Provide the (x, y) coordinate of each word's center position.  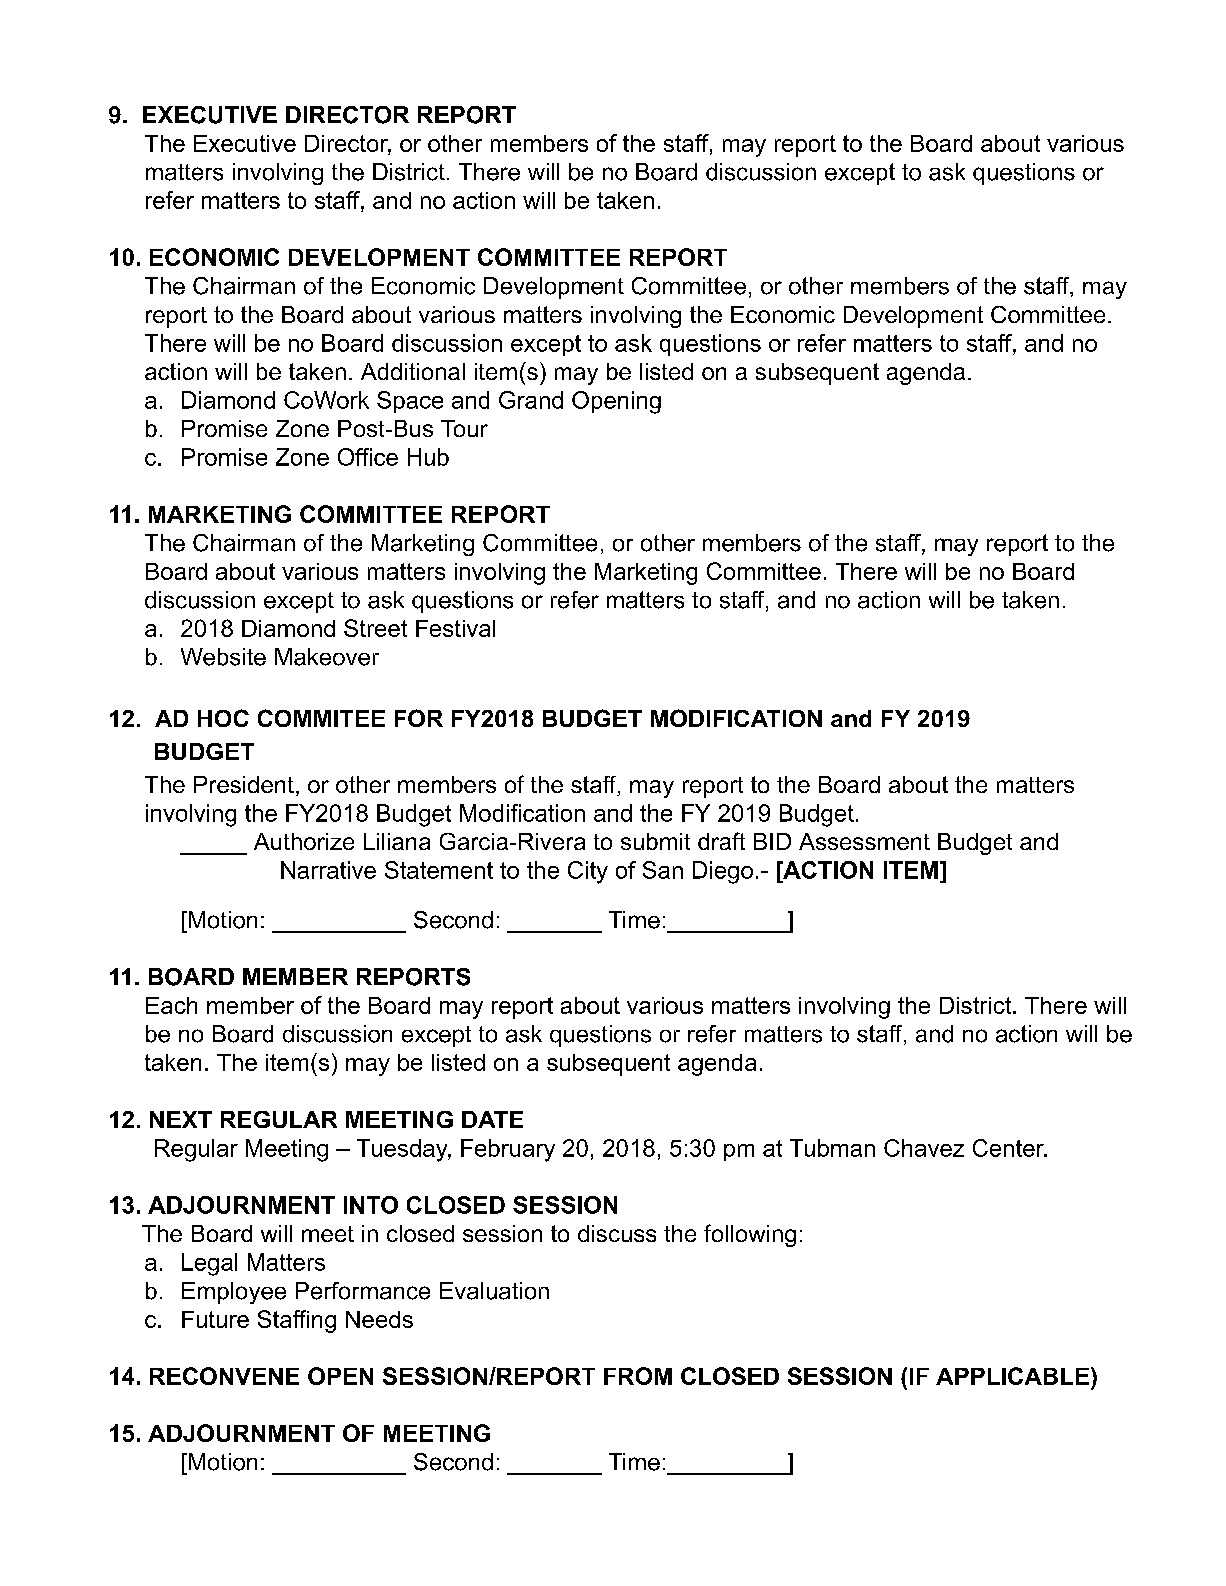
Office (368, 457)
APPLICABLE (1012, 1376)
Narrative (328, 870)
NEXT (181, 1119)
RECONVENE (224, 1376)
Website (223, 657)
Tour (464, 428)
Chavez (924, 1148)
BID (772, 841)
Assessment (864, 841)
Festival (455, 628)
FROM (638, 1376)
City (588, 872)
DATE (492, 1119)
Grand (531, 400)
